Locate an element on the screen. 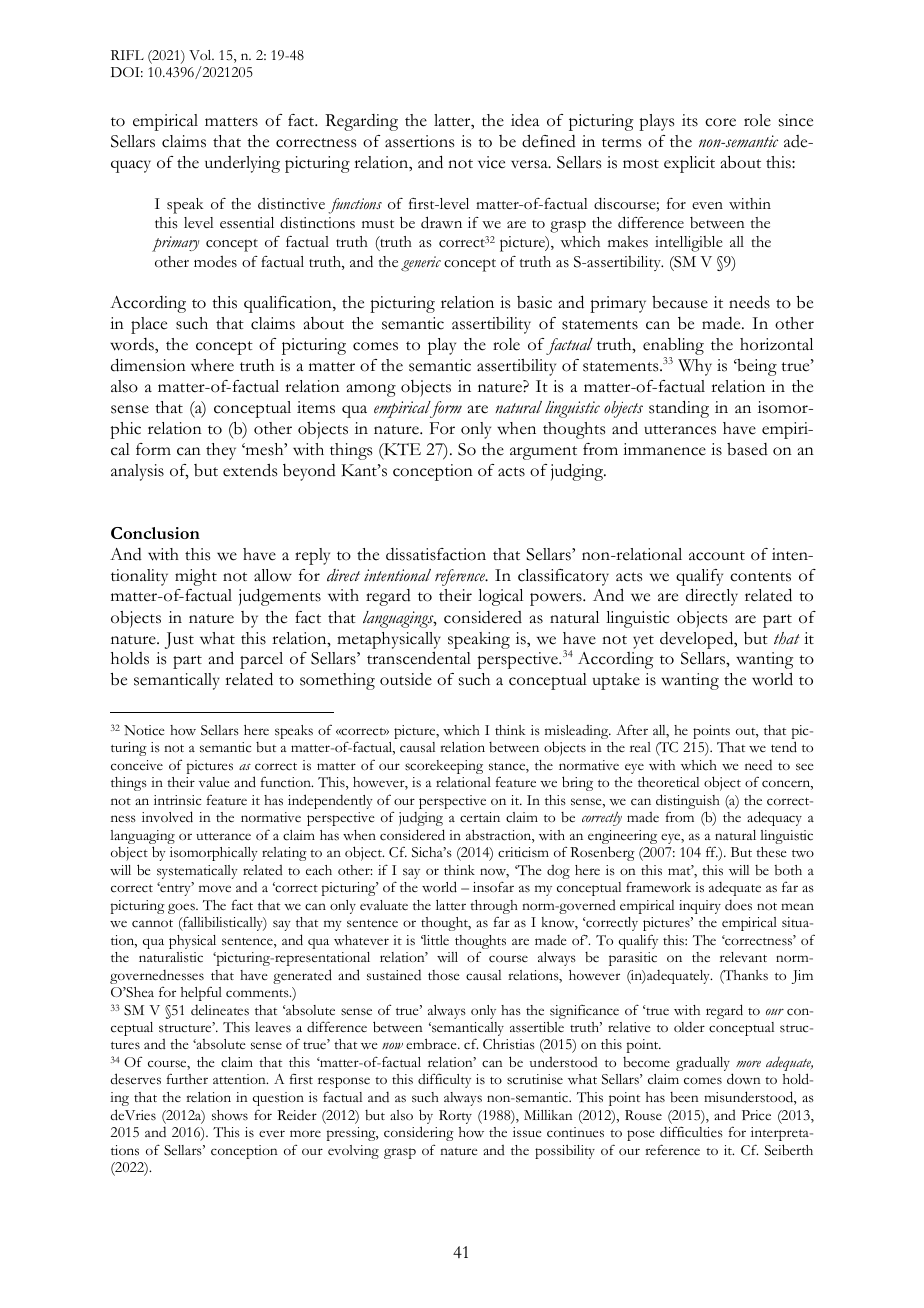  considering is located at coordinates (419, 1133).
